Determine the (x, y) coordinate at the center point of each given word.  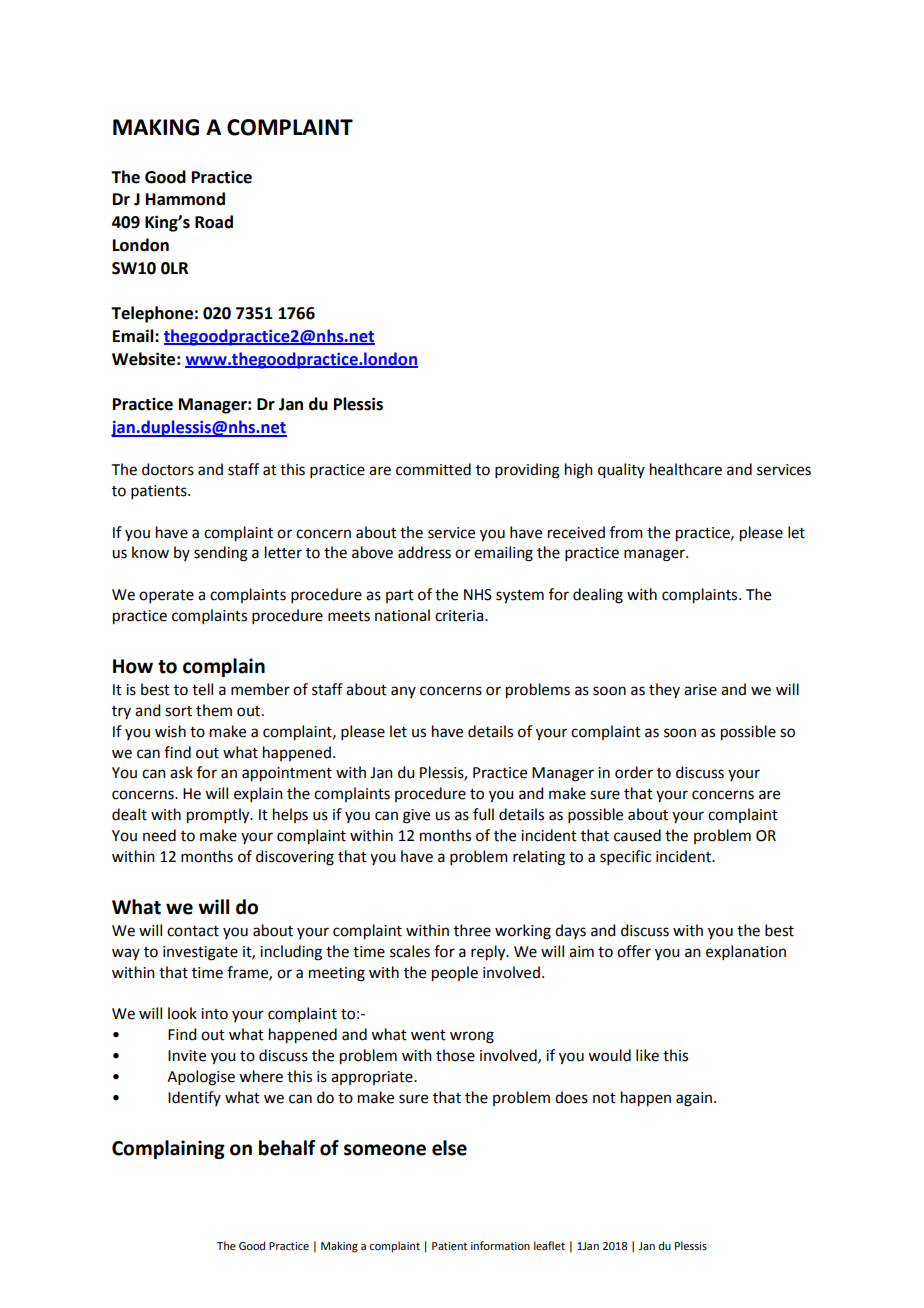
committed (433, 469)
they (664, 690)
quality (621, 471)
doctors (168, 469)
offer (634, 951)
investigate (200, 953)
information (500, 1245)
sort (178, 711)
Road (214, 222)
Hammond (185, 199)
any (403, 692)
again (695, 1099)
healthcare (686, 469)
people (455, 974)
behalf (287, 1148)
